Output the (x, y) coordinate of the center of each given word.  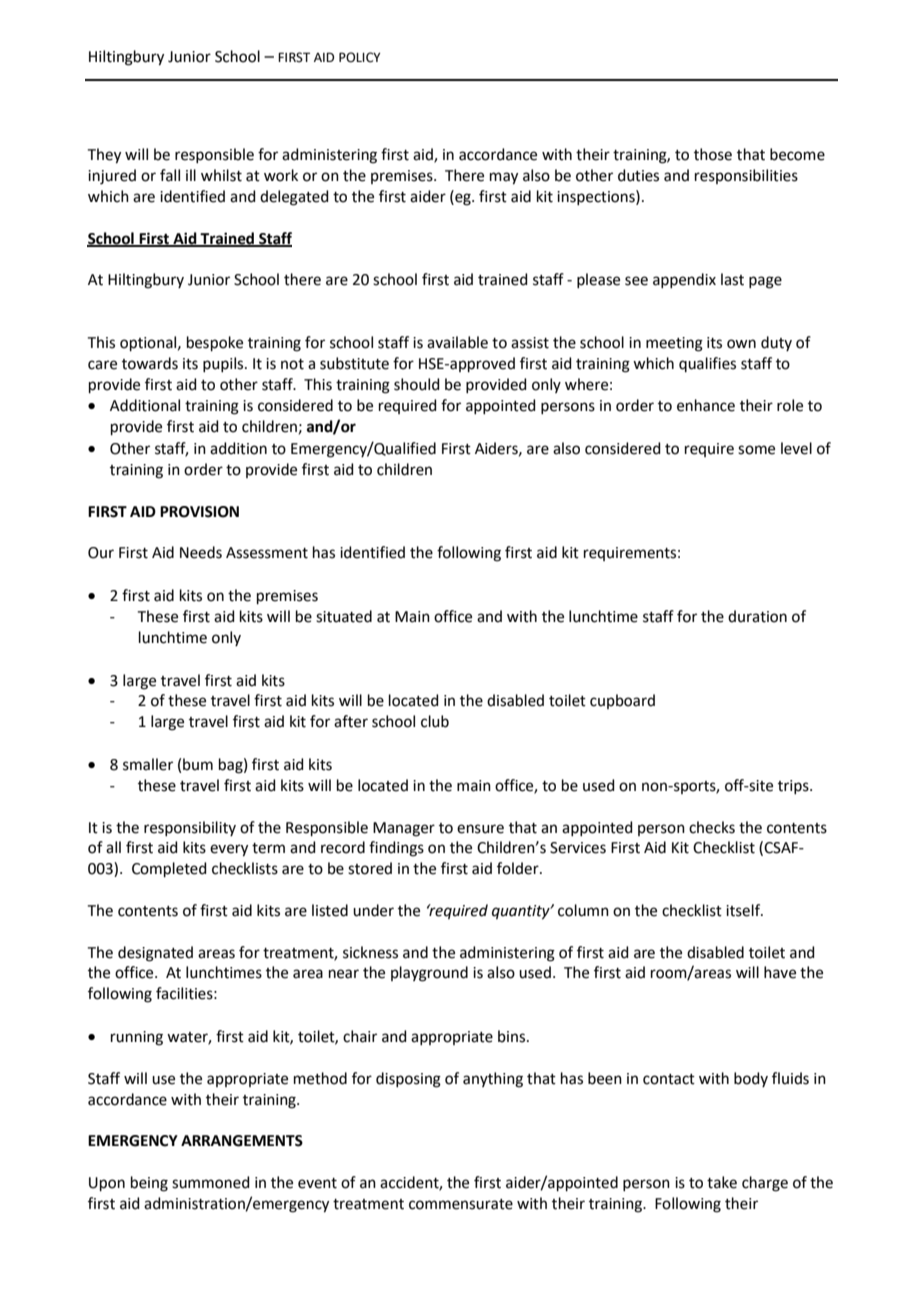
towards (150, 363)
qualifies (707, 364)
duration (757, 616)
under (373, 910)
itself (744, 910)
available (457, 342)
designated (155, 954)
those (713, 154)
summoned (211, 1182)
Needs (201, 552)
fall (170, 175)
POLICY (359, 57)
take (722, 1182)
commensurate (461, 1204)
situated (344, 616)
